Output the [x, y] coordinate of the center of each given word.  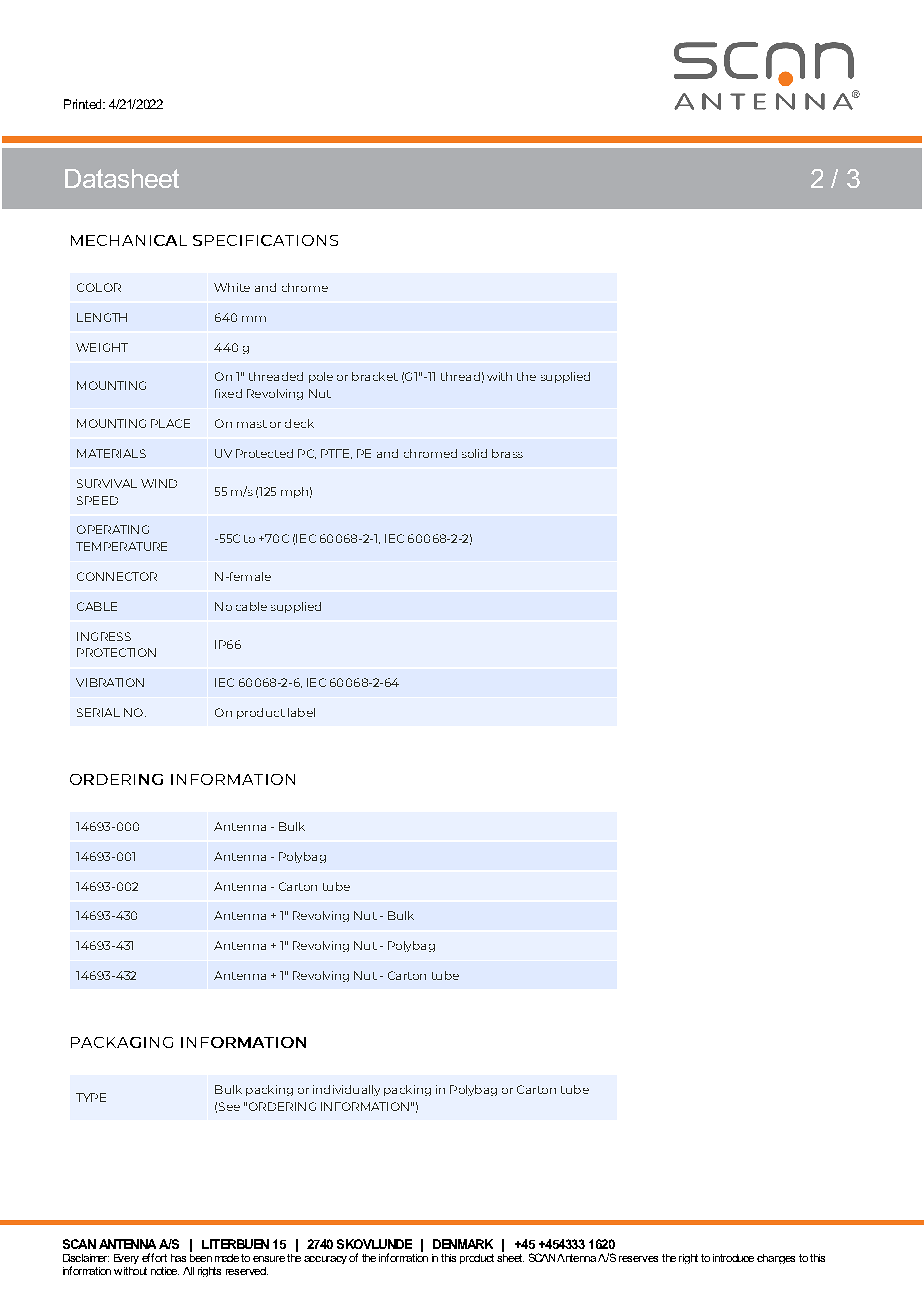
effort [154, 1257]
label [301, 712]
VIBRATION [110, 682]
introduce [733, 1258]
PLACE [170, 423]
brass [507, 453]
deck [299, 423]
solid [474, 453]
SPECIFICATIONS [265, 240]
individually [346, 1090]
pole [321, 377]
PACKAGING [122, 1042]
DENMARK [463, 1244]
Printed [84, 104]
